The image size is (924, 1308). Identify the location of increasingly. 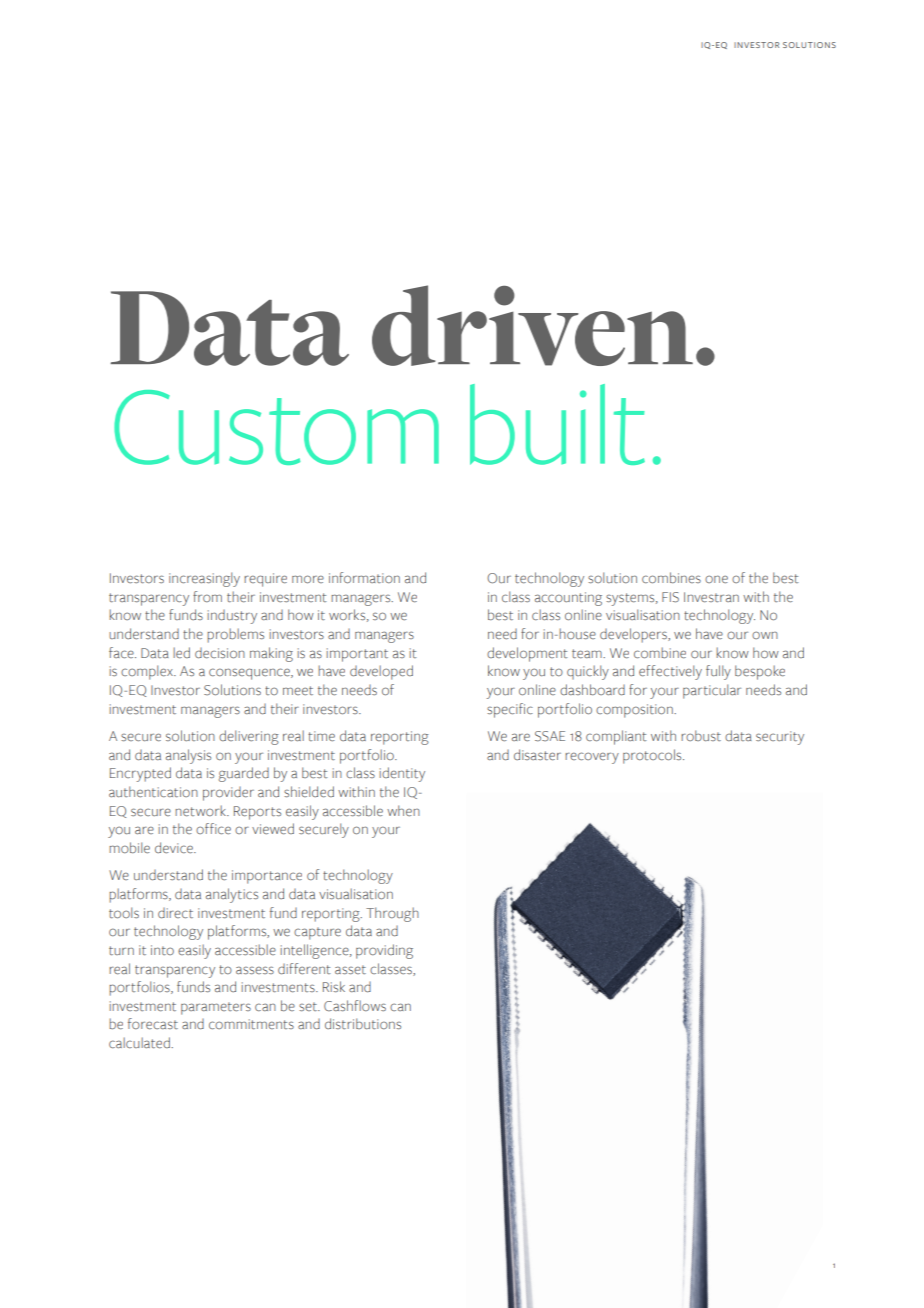
(204, 579).
